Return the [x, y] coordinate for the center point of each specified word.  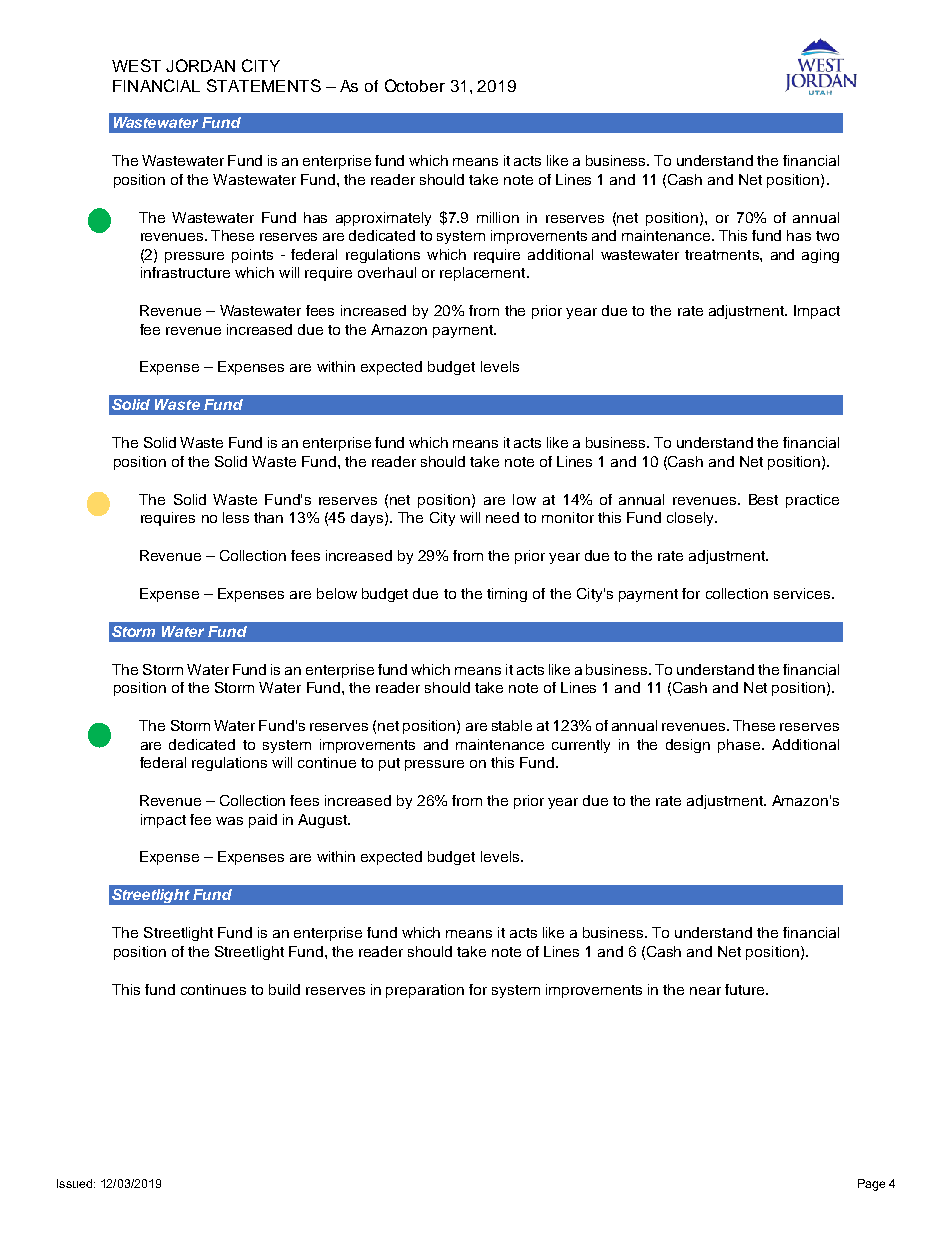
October [415, 85]
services [803, 593]
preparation [425, 991]
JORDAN [200, 65]
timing [507, 595]
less [236, 517]
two [827, 236]
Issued [74, 1183]
